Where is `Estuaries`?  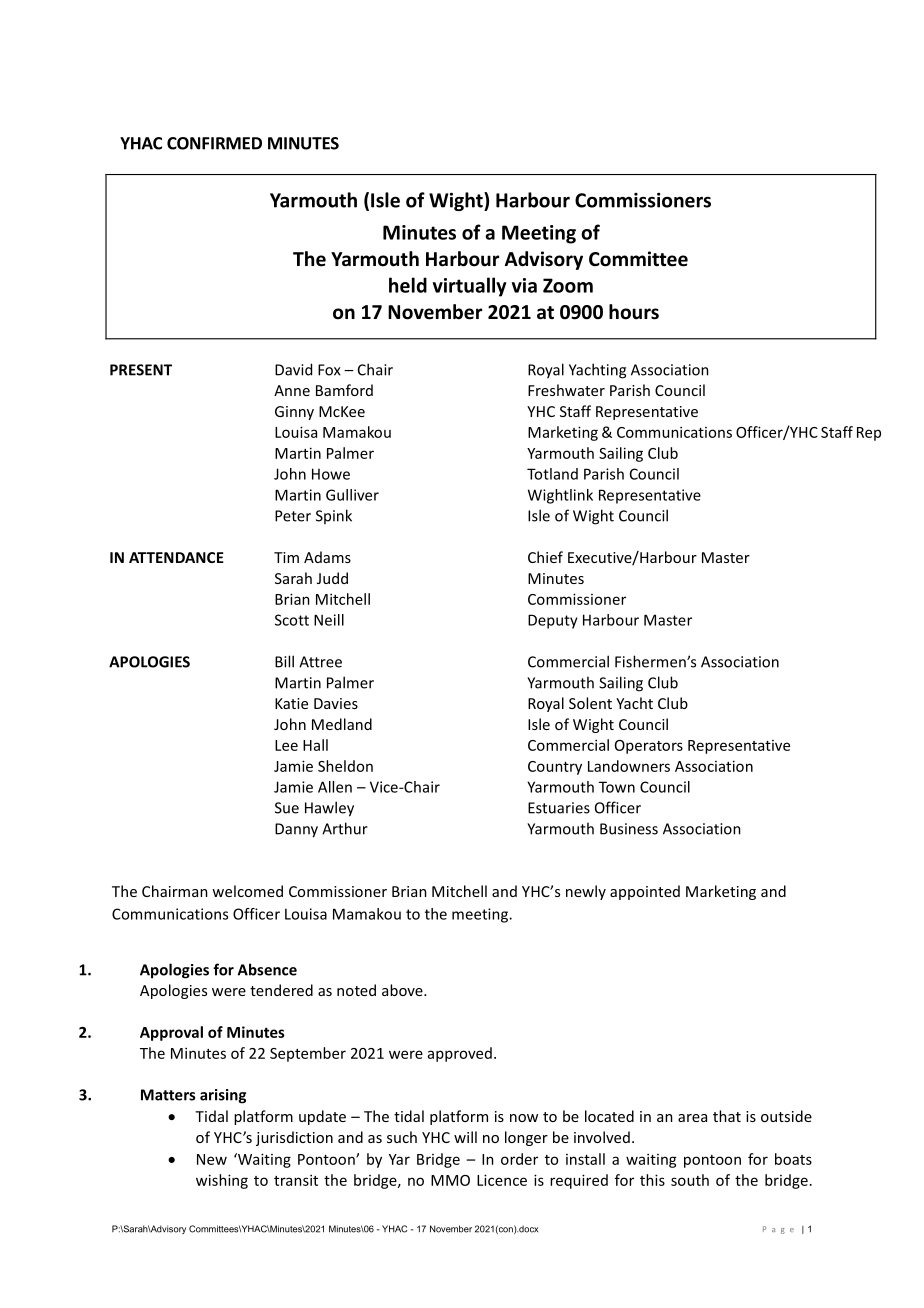 Estuaries is located at coordinates (559, 808).
